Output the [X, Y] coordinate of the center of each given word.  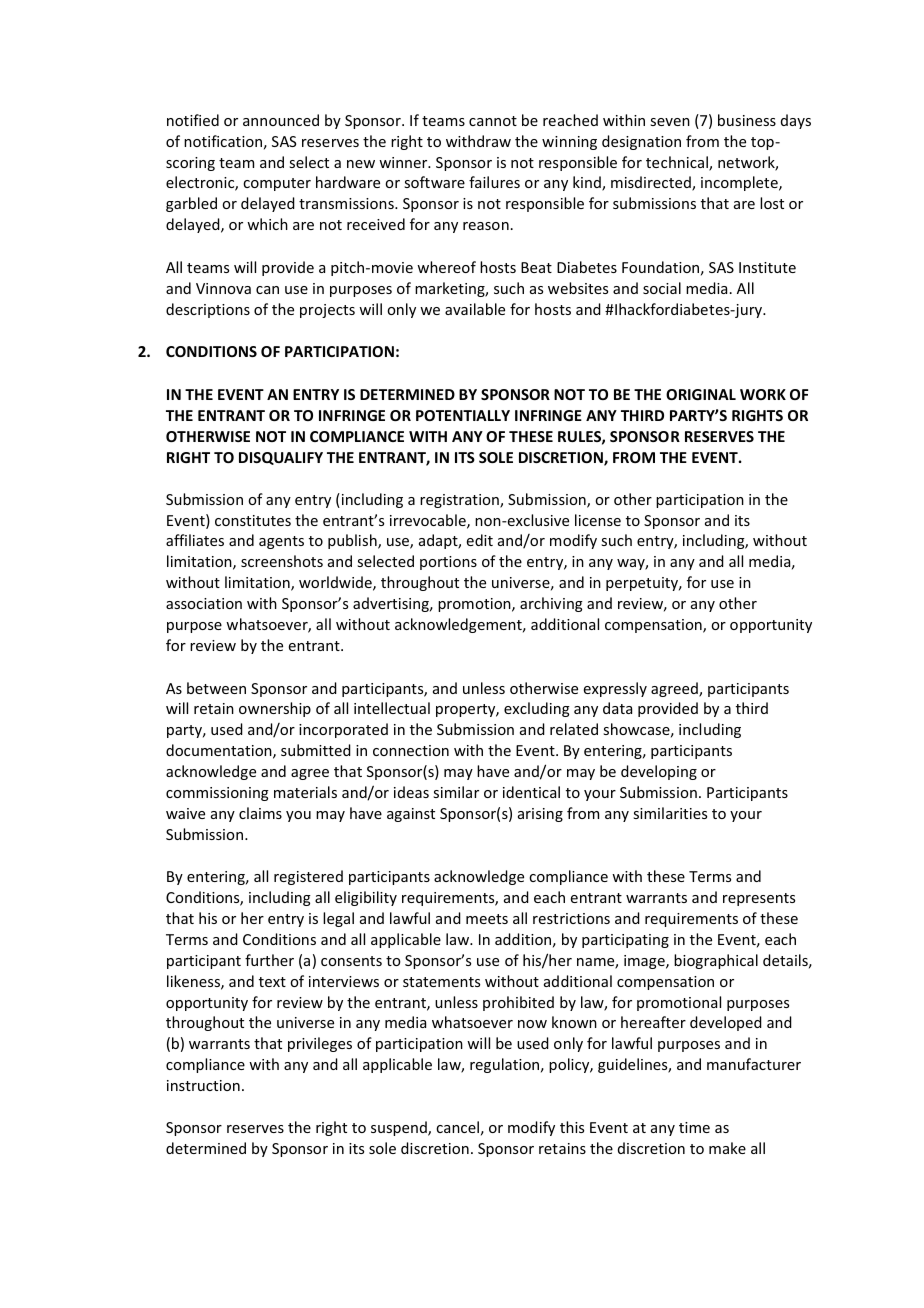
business [747, 120]
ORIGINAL [701, 394]
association [204, 603]
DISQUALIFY [281, 458]
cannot [493, 121]
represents [759, 899]
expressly [615, 689]
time [694, 1127]
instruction [203, 1085]
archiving [551, 604]
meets [487, 919]
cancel [457, 1127]
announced [281, 120]
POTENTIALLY [463, 415]
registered [308, 877]
